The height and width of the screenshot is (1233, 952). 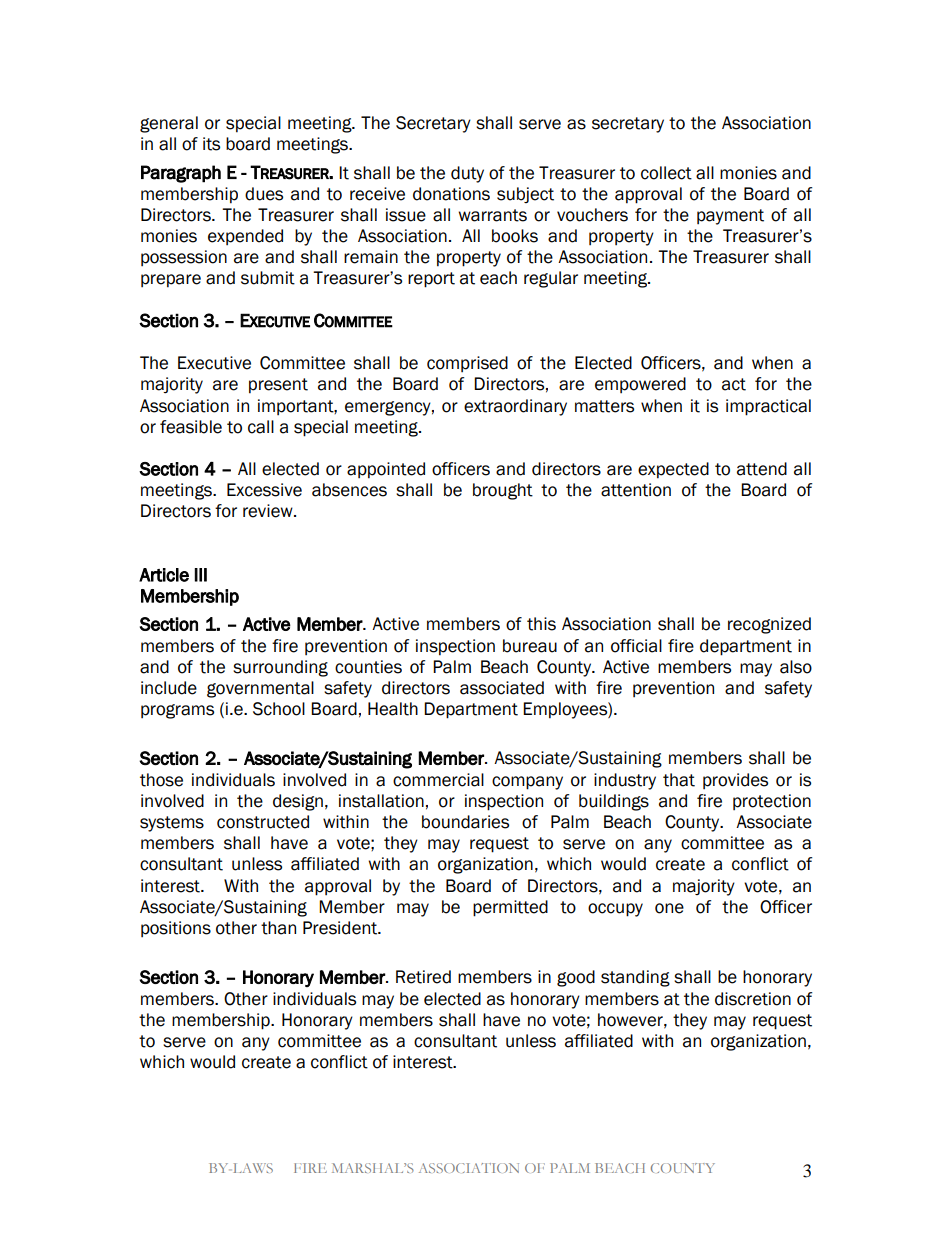 I want to click on recognized, so click(x=769, y=625).
